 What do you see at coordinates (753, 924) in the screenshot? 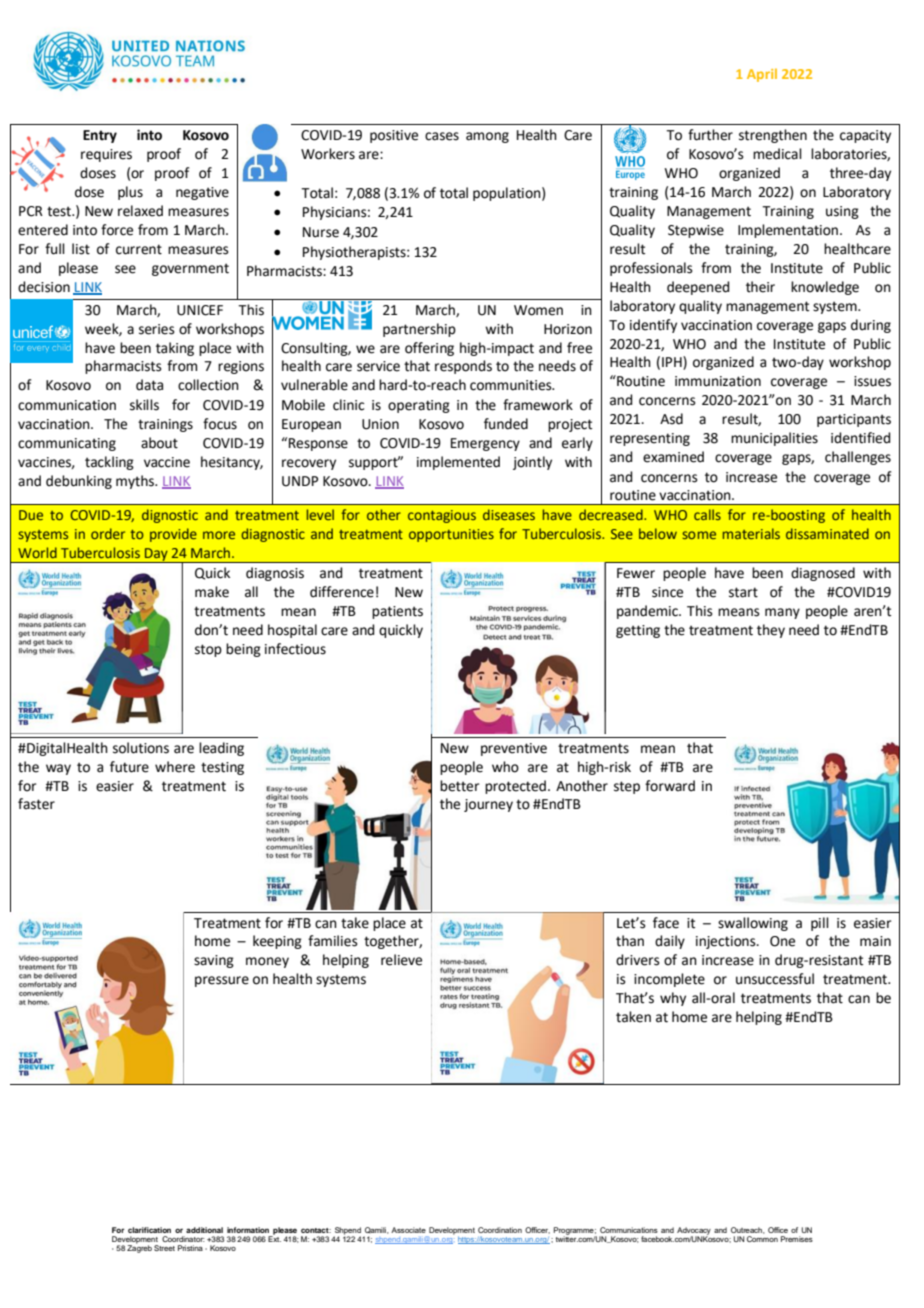
I see `swallowing` at bounding box center [753, 924].
